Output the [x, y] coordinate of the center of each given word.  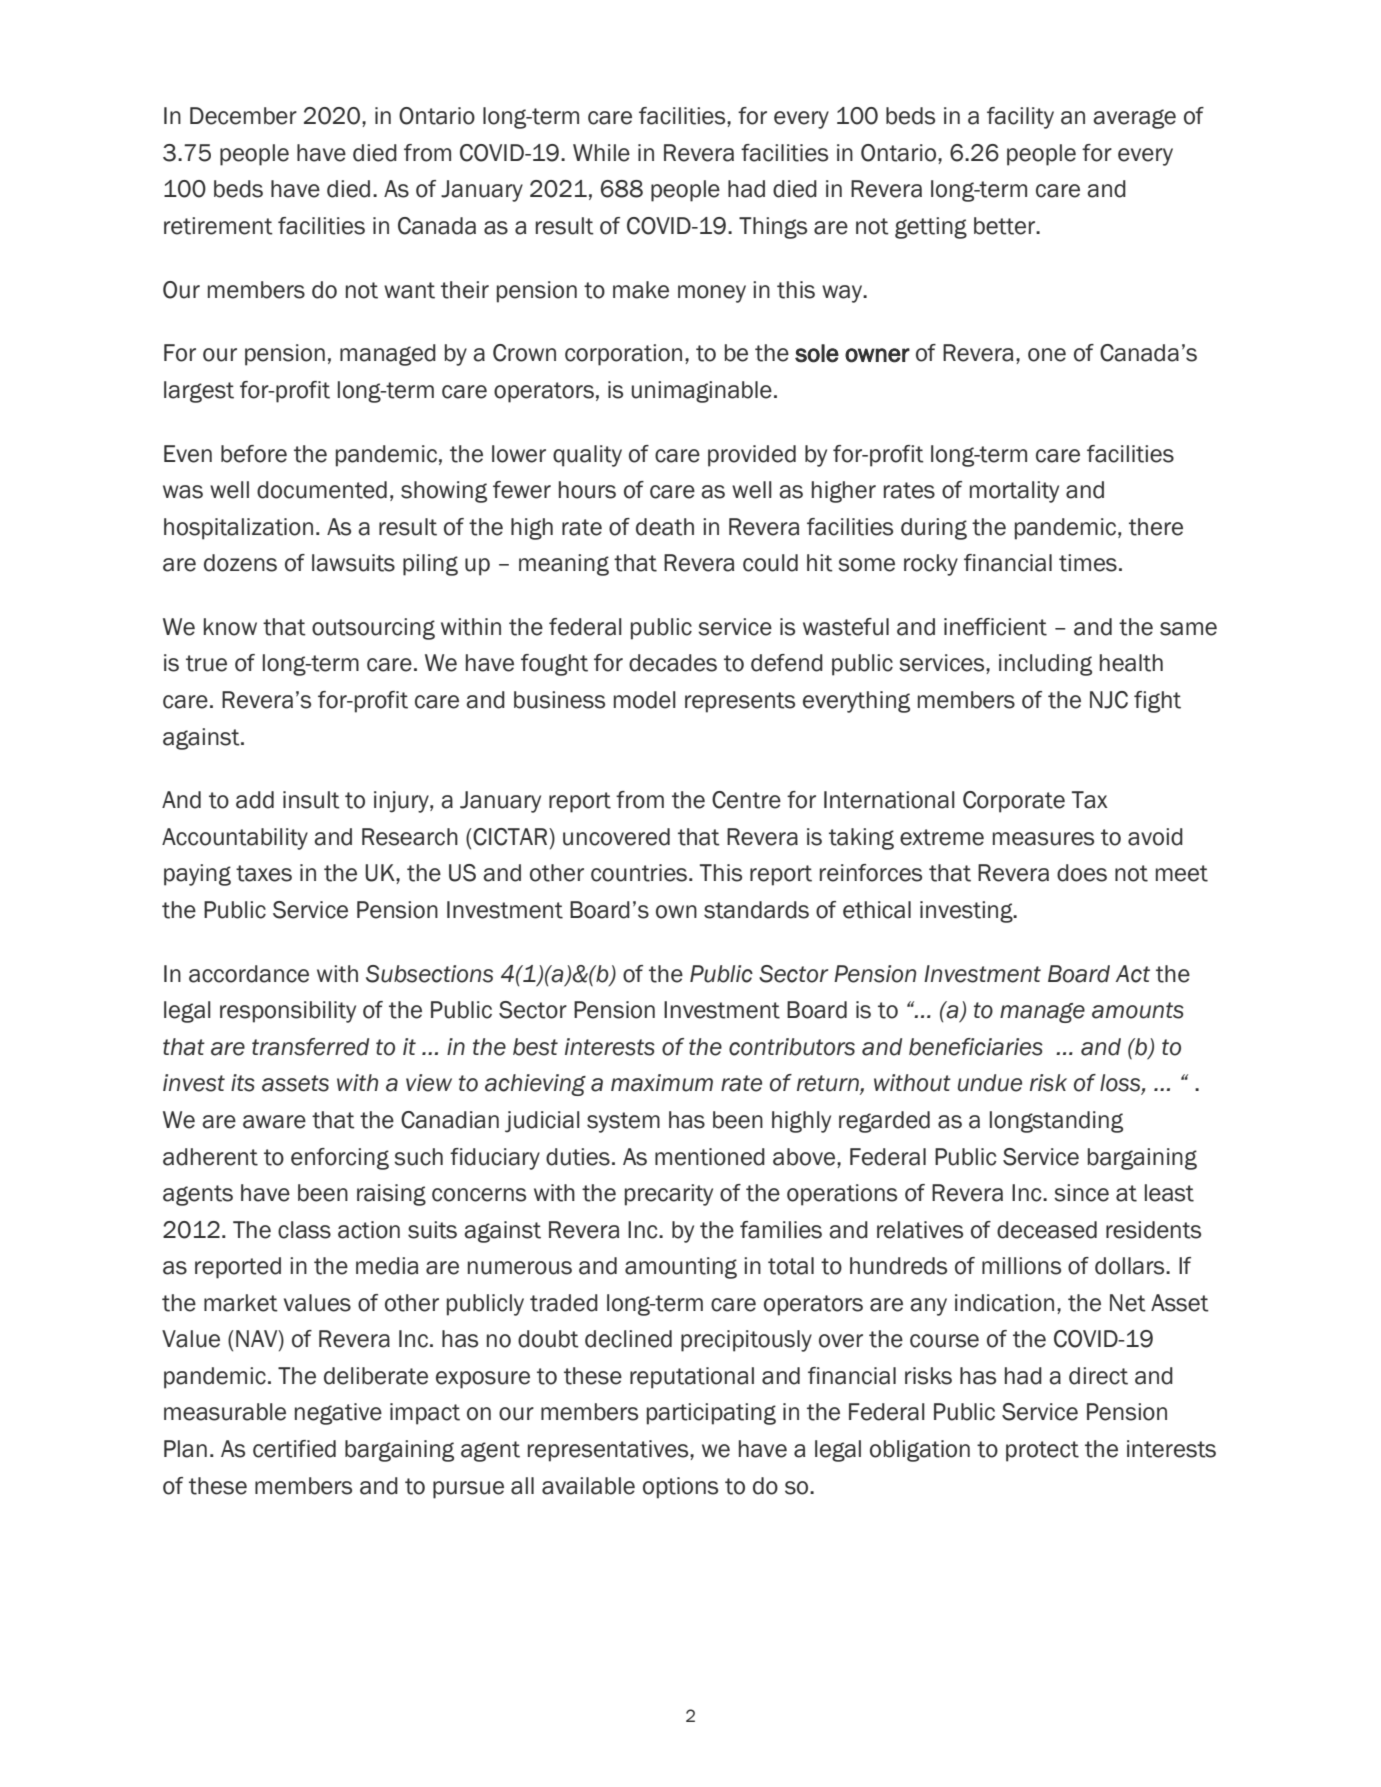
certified [294, 1449]
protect [1042, 1451]
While [601, 153]
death [665, 527]
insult [311, 800]
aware [274, 1122]
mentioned [710, 1157]
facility [1020, 118]
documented [322, 490]
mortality [1014, 492]
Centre [746, 800]
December [243, 116]
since [1081, 1193]
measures [1043, 839]
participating [711, 1414]
